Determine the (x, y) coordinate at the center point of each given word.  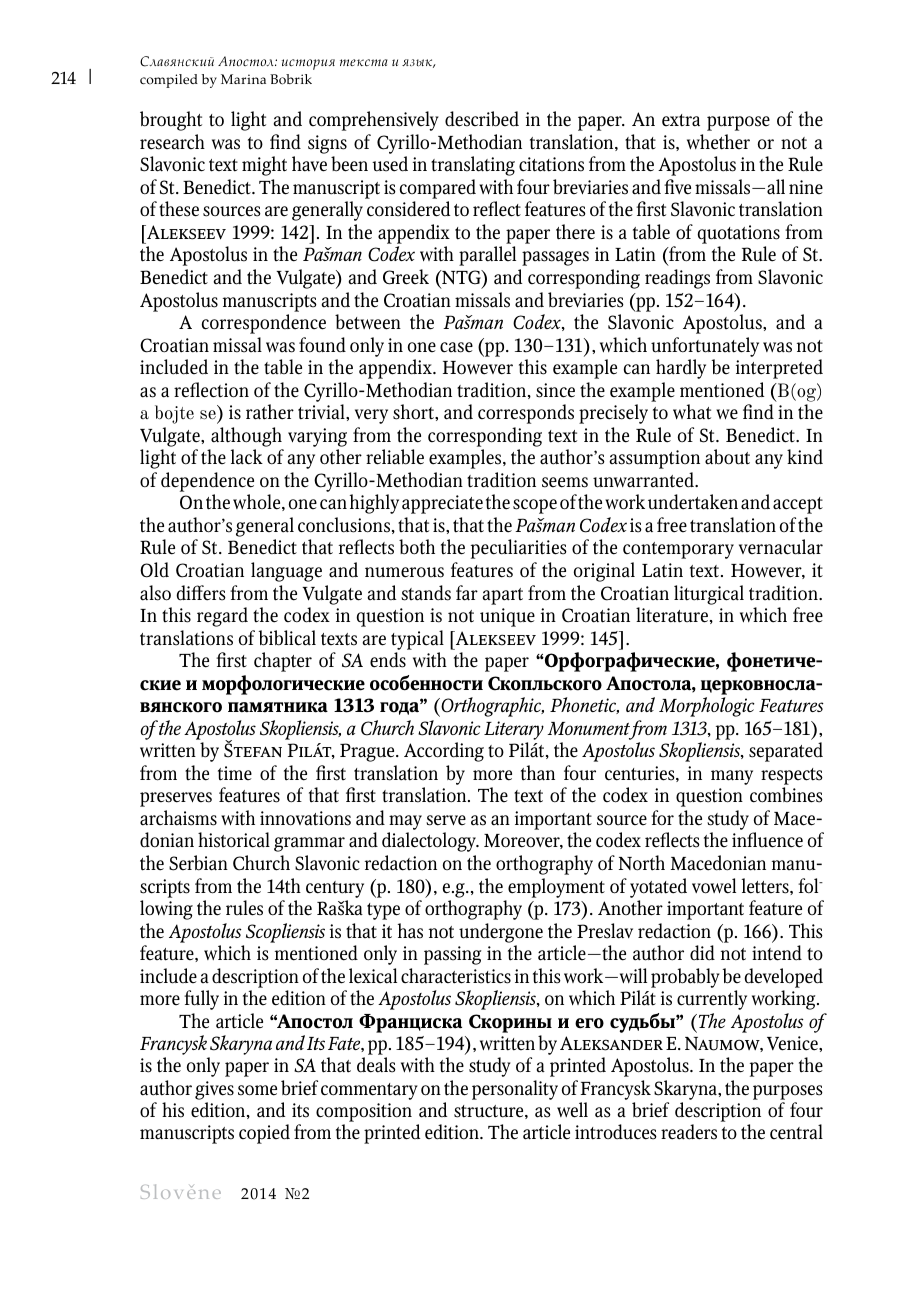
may (405, 824)
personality (515, 1090)
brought (171, 121)
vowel (714, 886)
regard (222, 617)
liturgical (709, 595)
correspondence (264, 324)
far (467, 593)
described (482, 119)
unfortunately (705, 347)
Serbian (198, 863)
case (456, 347)
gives (214, 1090)
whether (718, 142)
